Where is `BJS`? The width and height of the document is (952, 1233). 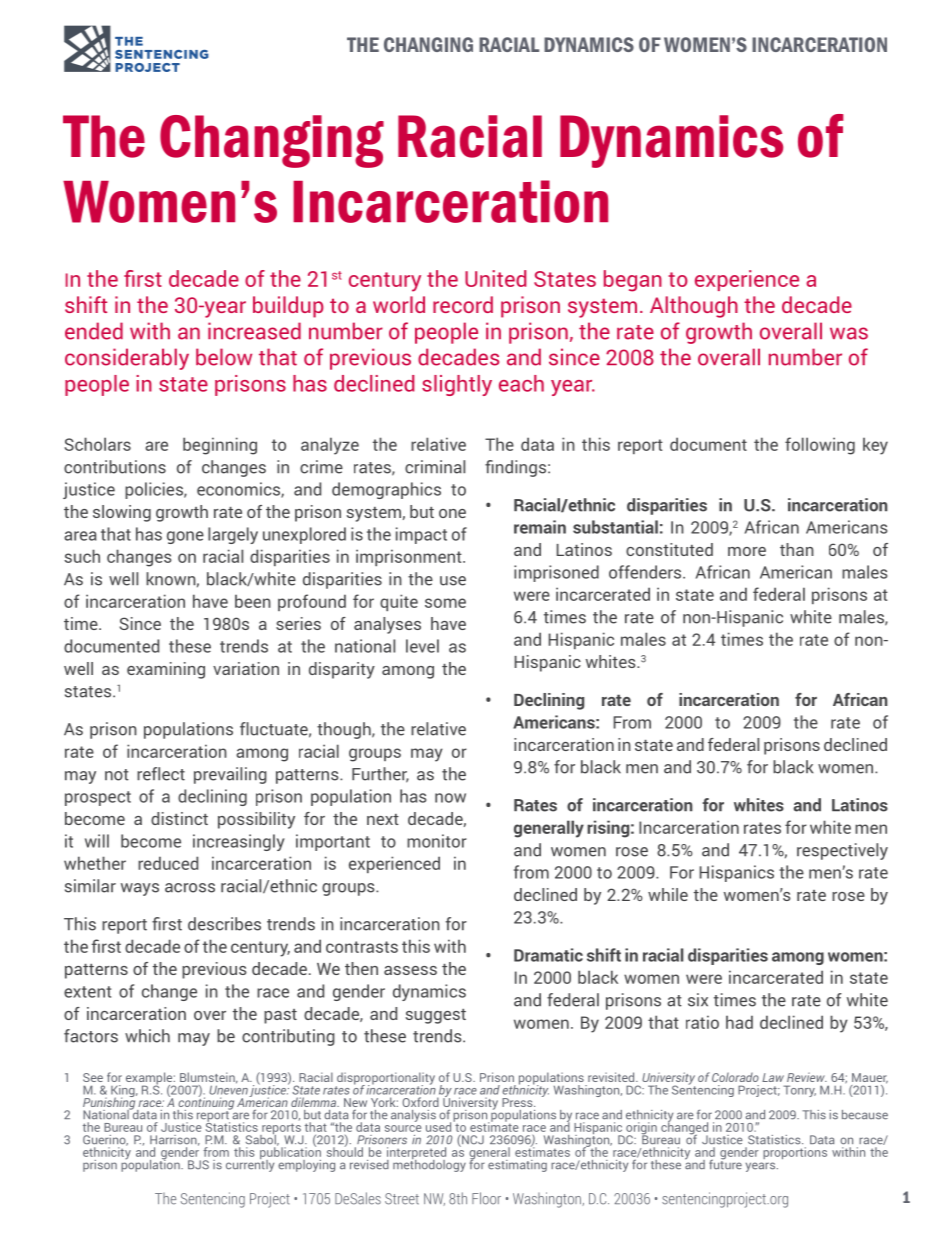 BJS is located at coordinates (198, 1165).
